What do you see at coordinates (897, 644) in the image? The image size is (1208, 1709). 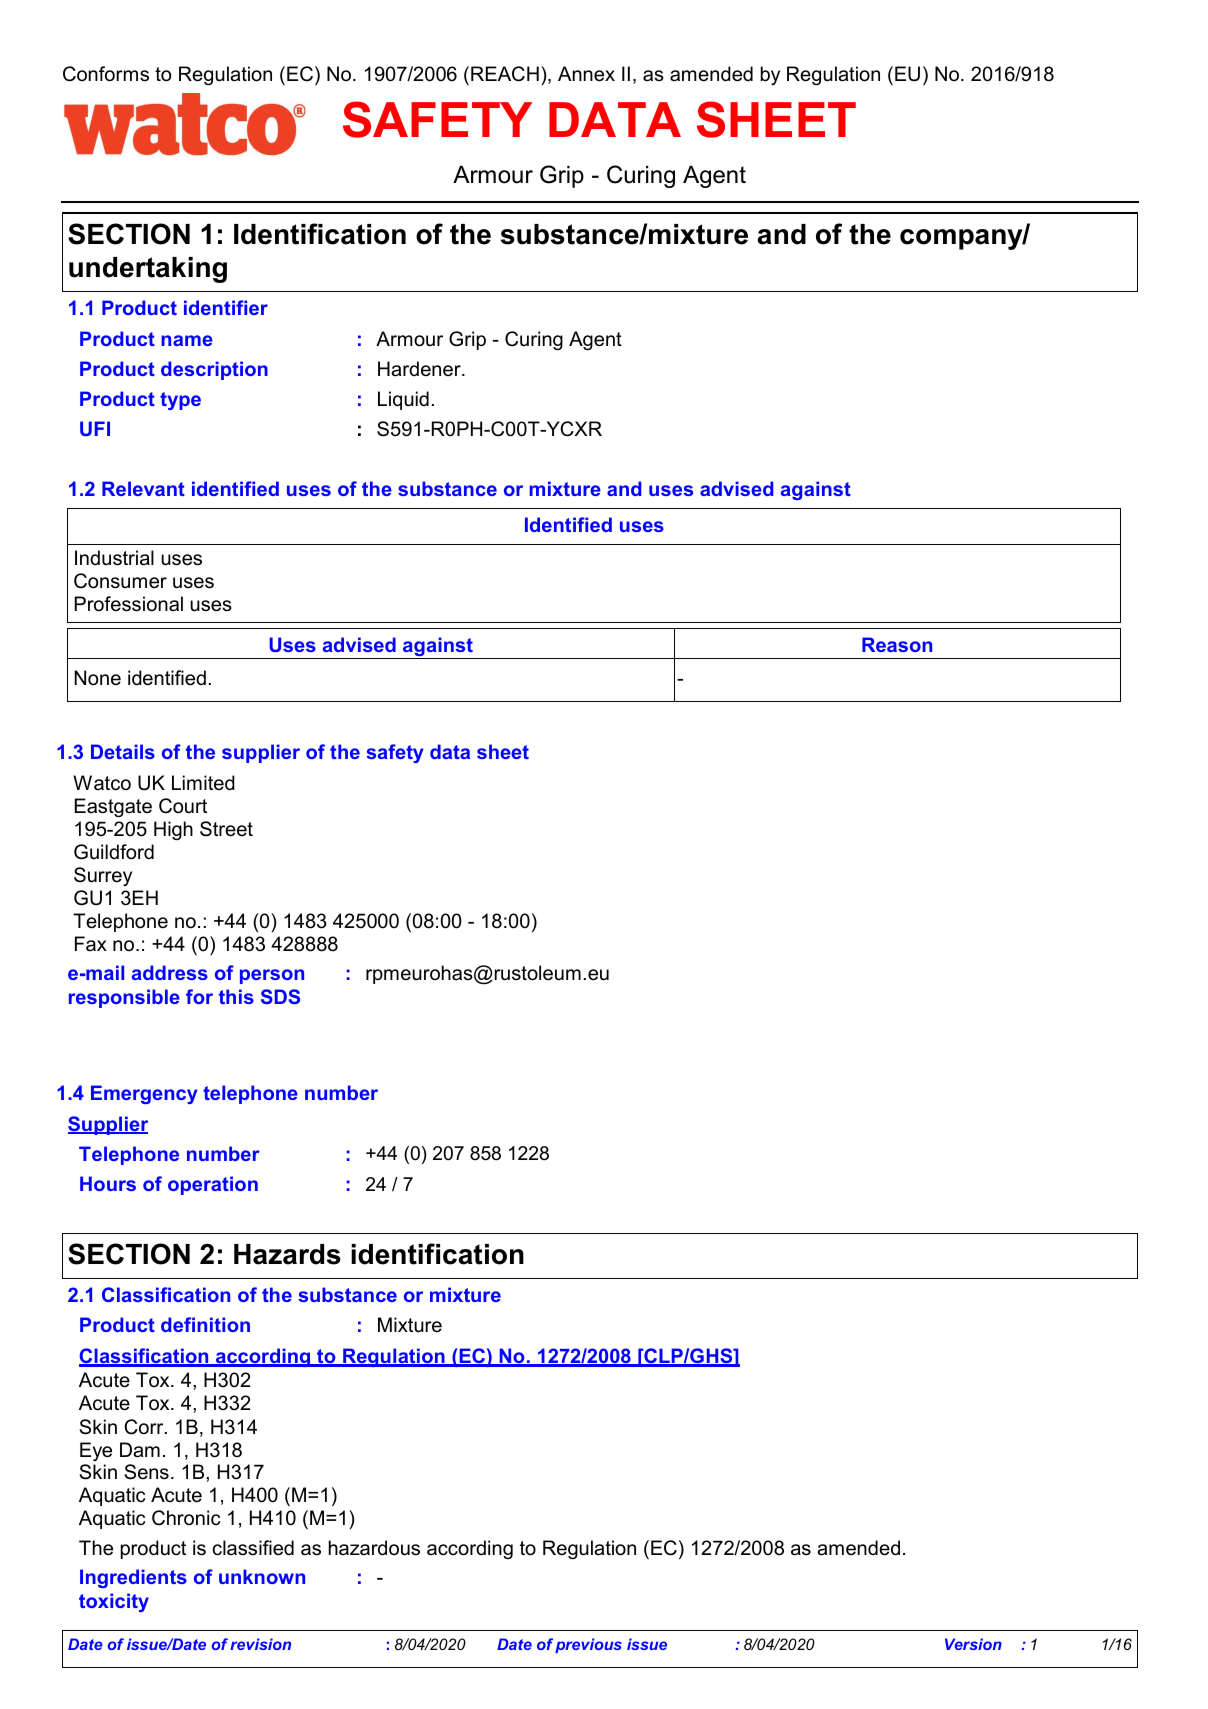 I see `Reason` at bounding box center [897, 644].
